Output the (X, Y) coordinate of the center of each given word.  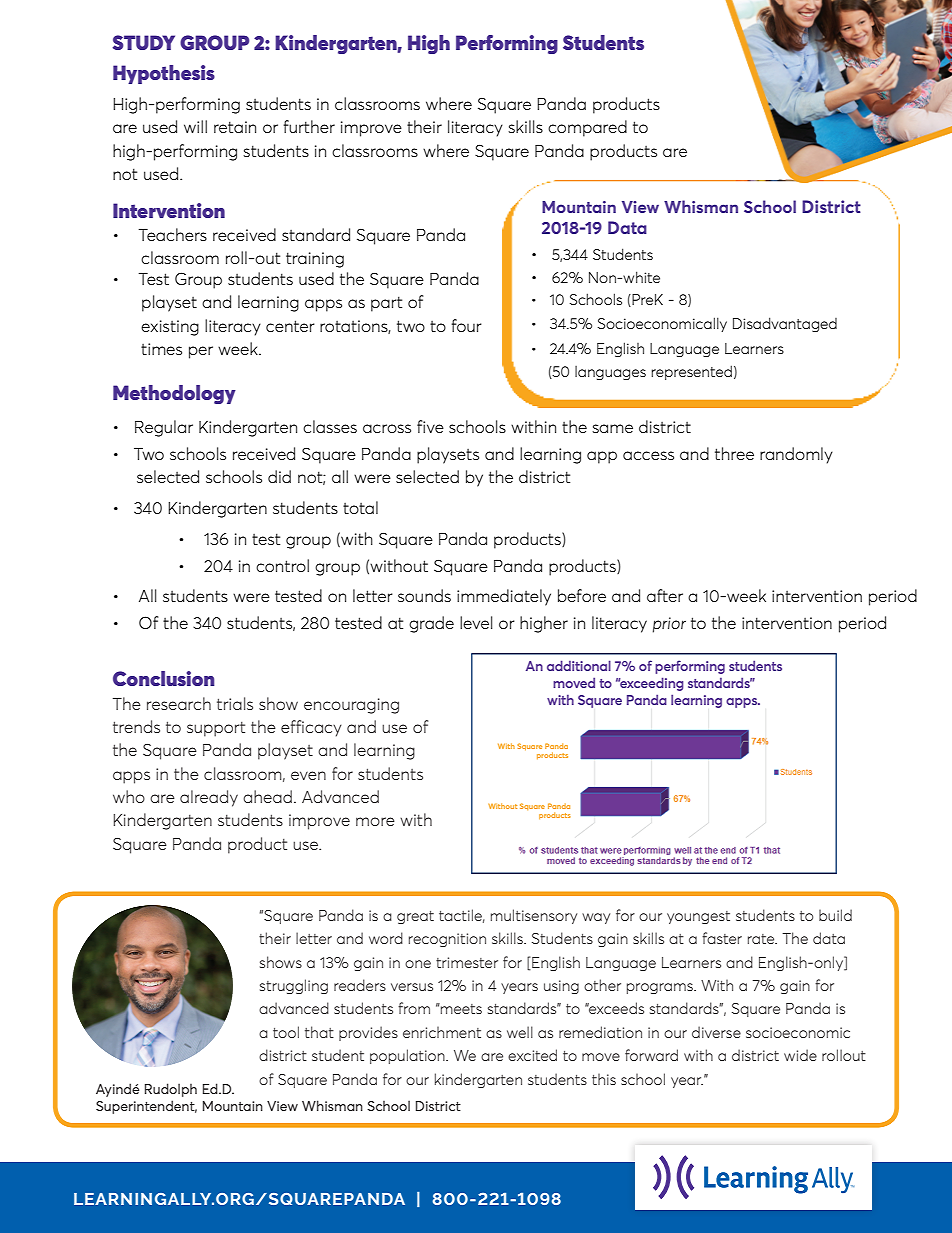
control (282, 565)
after (665, 595)
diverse (716, 1032)
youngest (698, 917)
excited (532, 1055)
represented (691, 372)
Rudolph (171, 1090)
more (375, 821)
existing (170, 328)
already (209, 798)
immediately (504, 597)
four (466, 325)
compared (587, 128)
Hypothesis (164, 74)
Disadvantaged (785, 324)
